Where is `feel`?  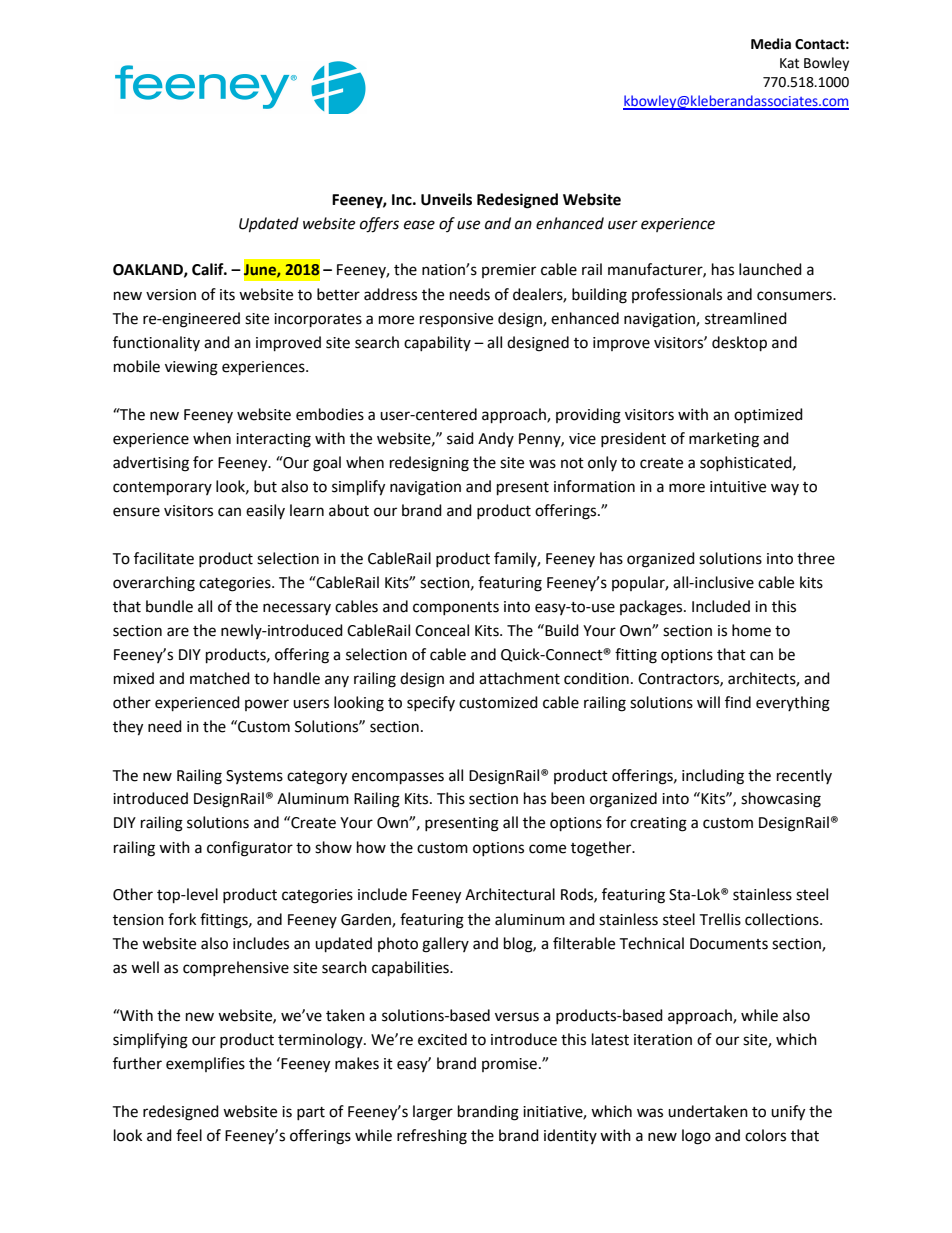 feel is located at coordinates (189, 1135).
